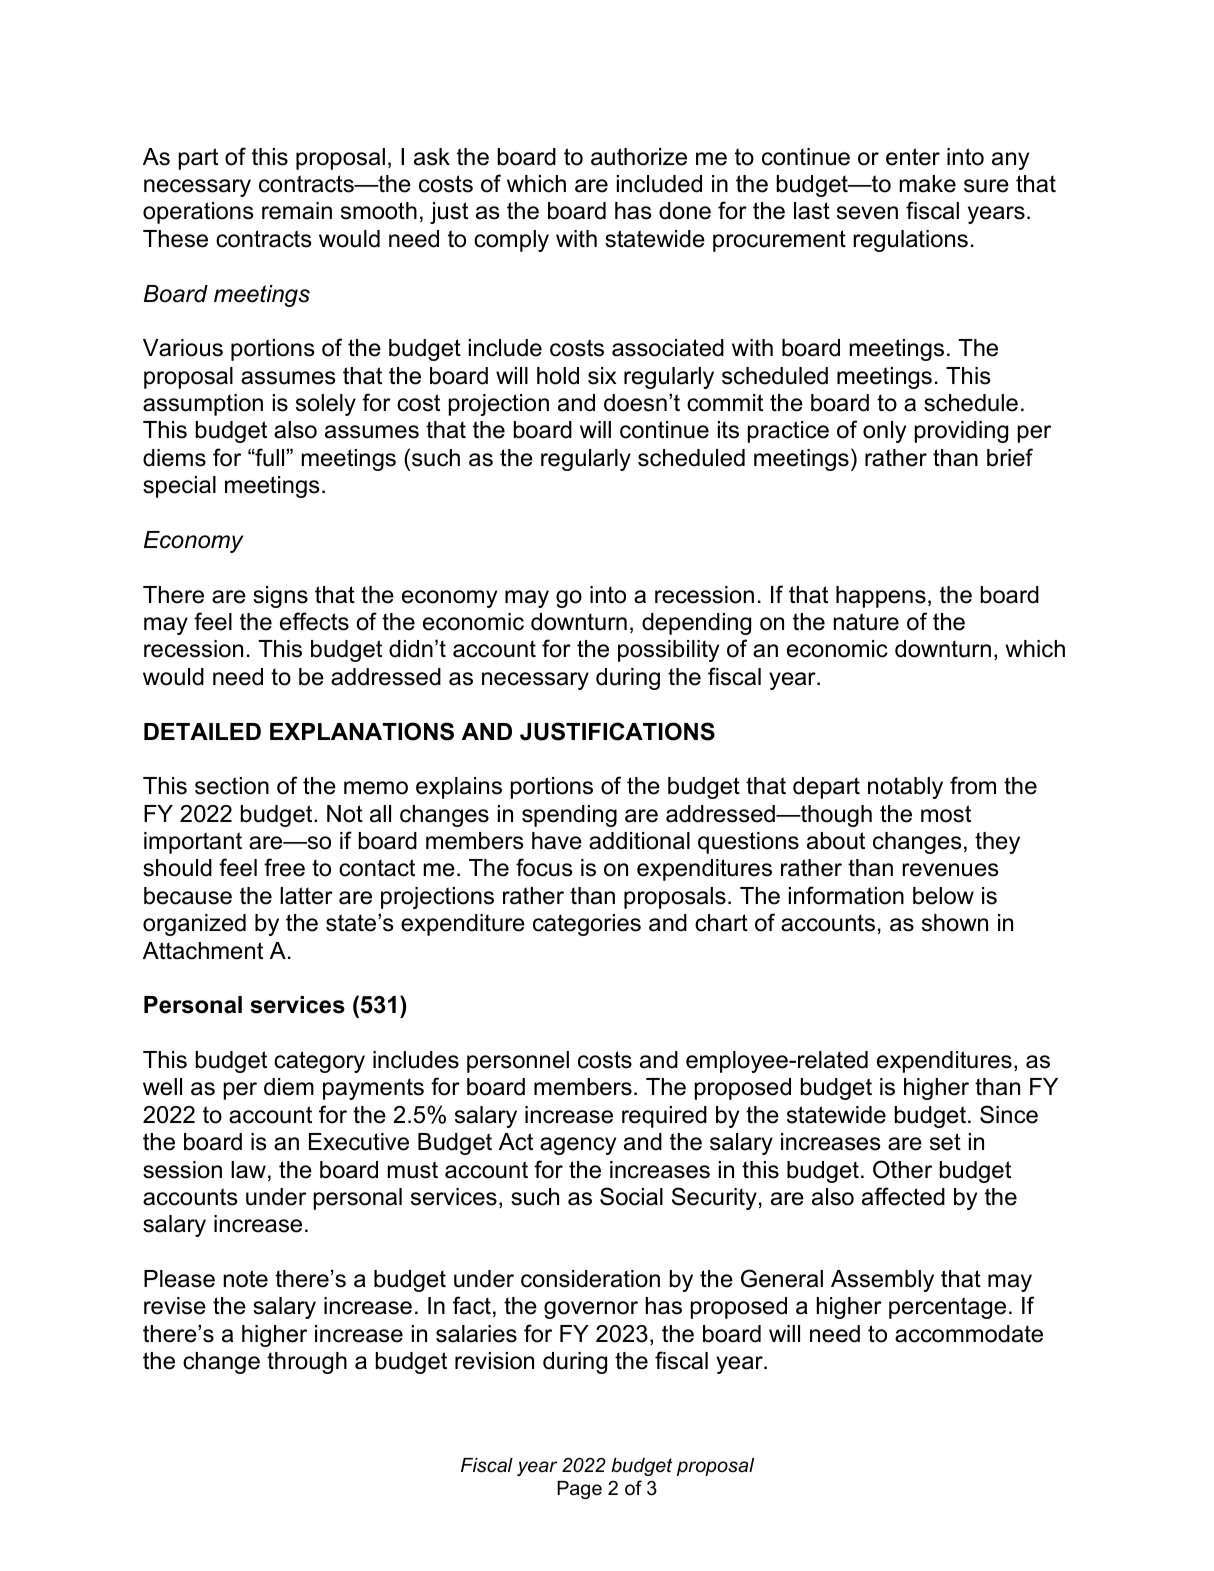 Image resolution: width=1214 pixels, height=1571 pixels. What do you see at coordinates (297, 211) in the screenshot?
I see `remain` at bounding box center [297, 211].
